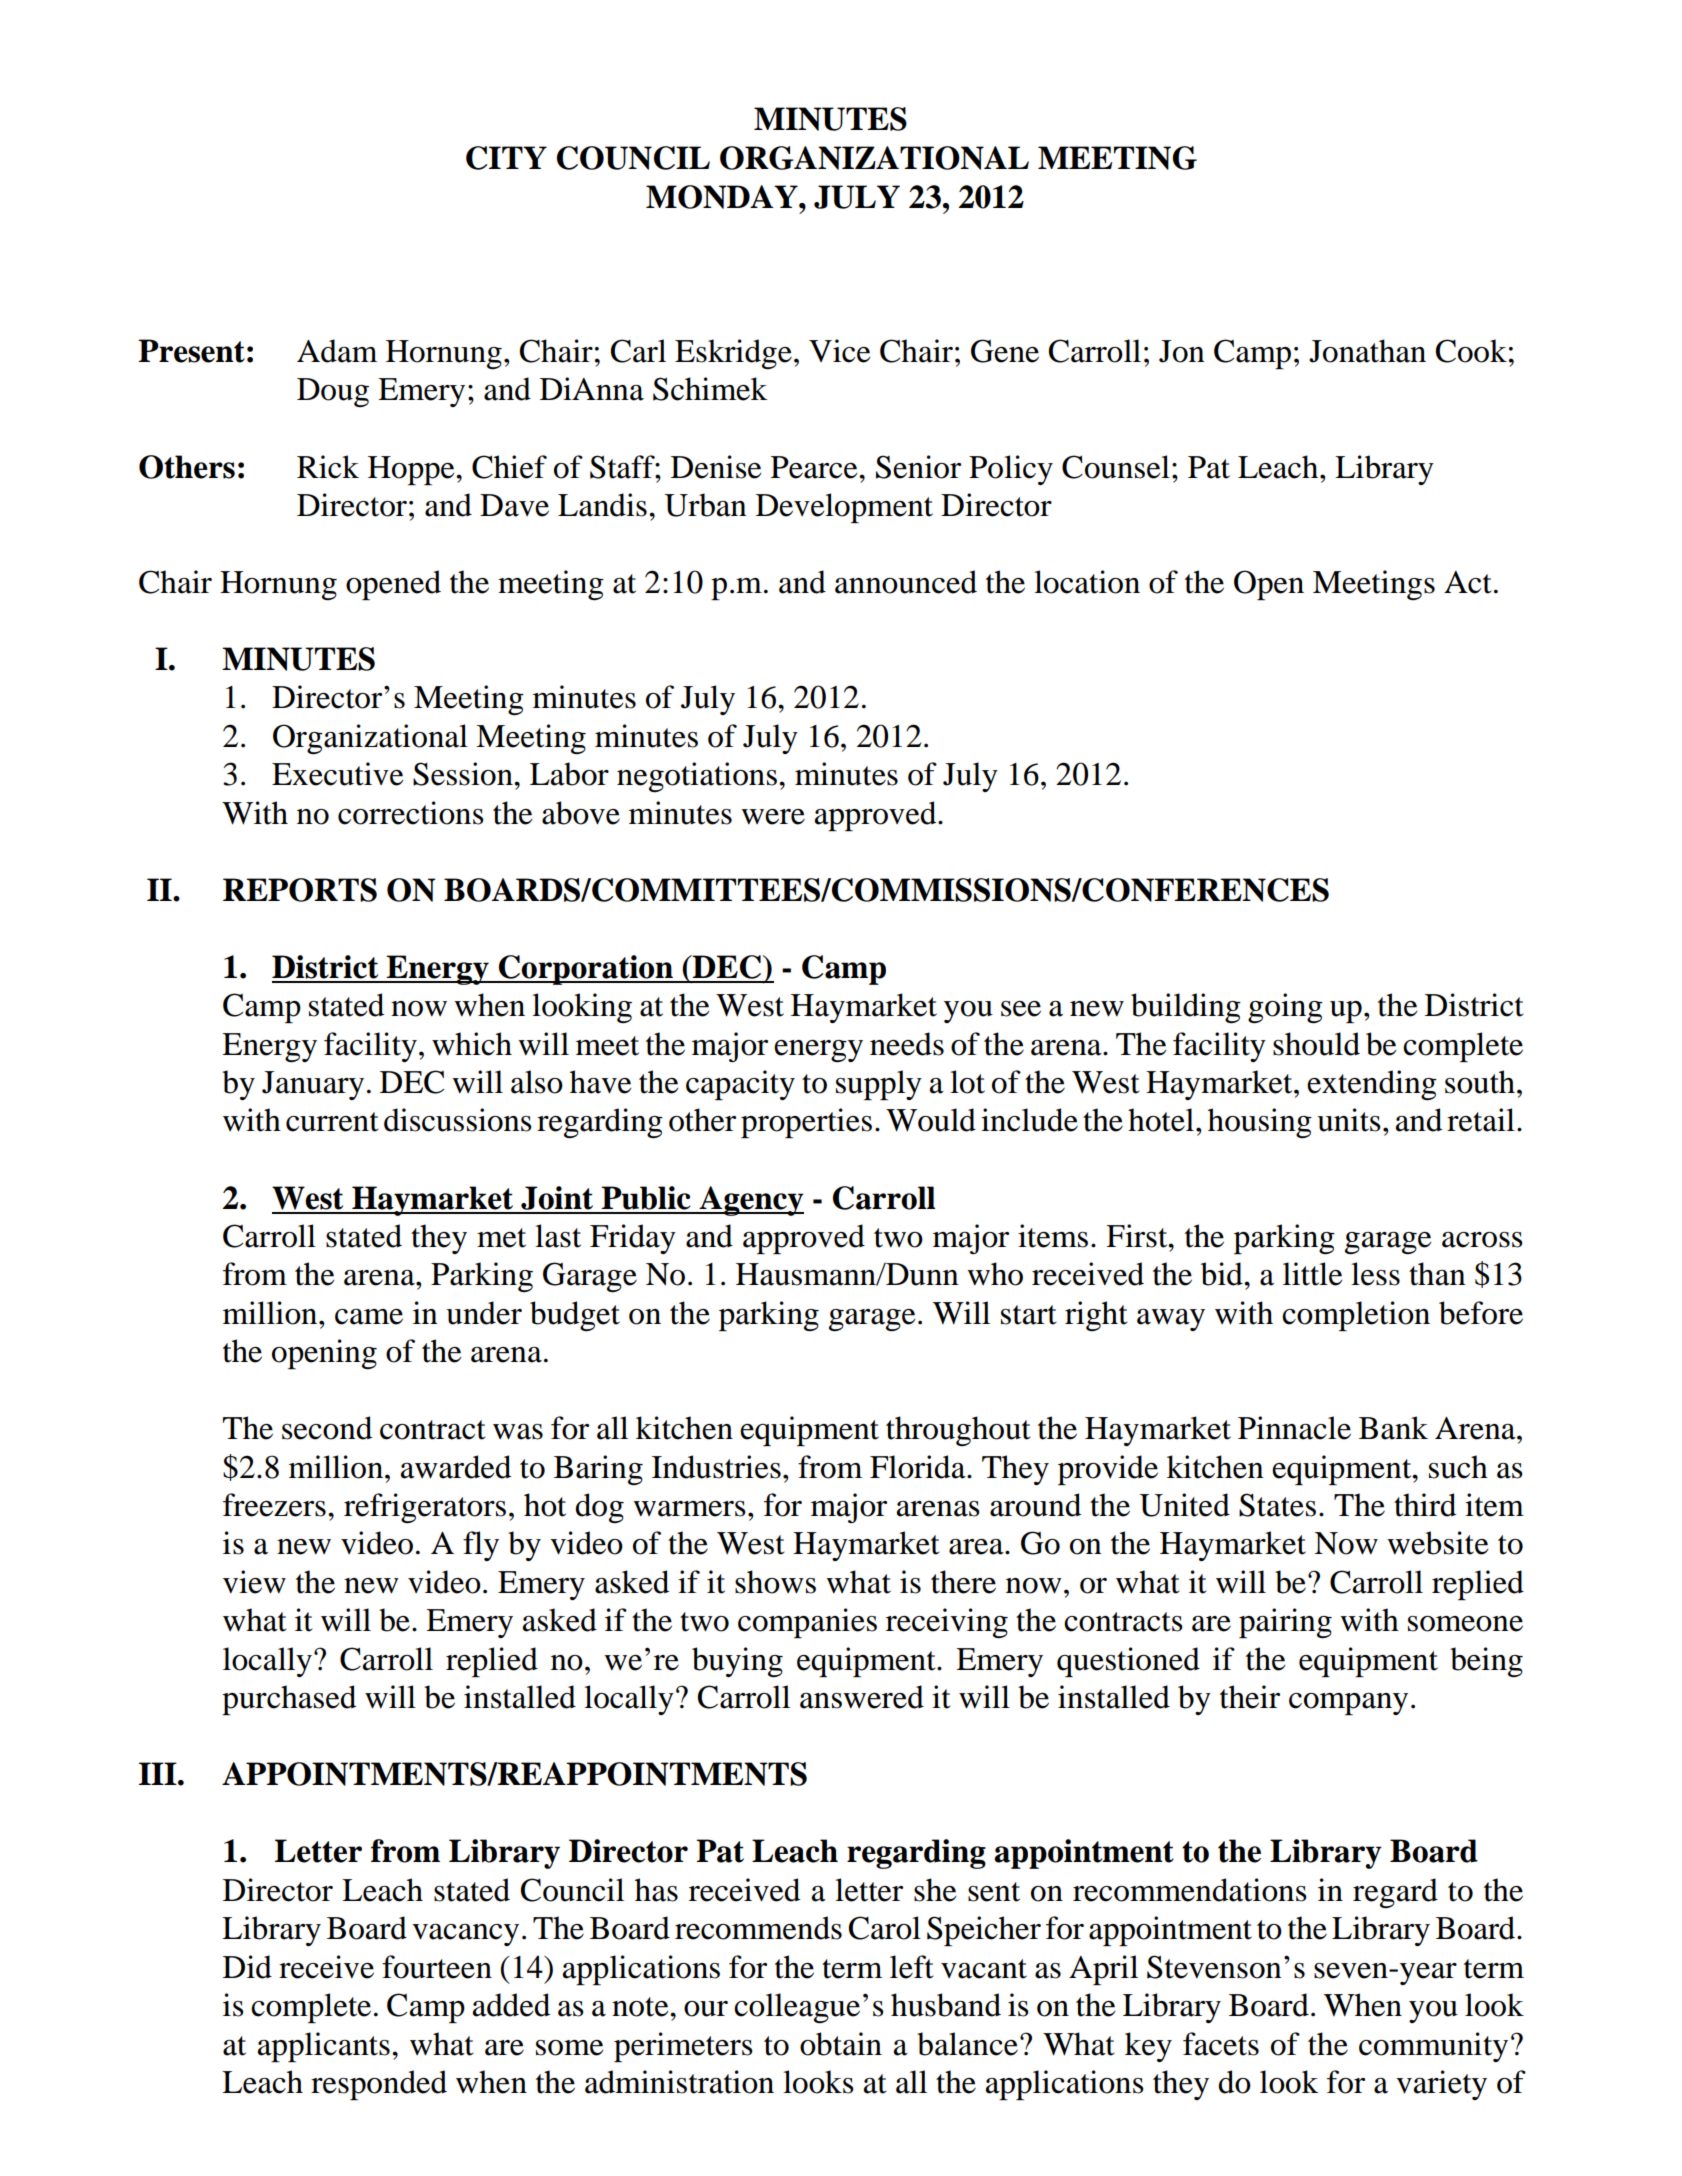 Image resolution: width=1682 pixels, height=2176 pixels. Describe the element at coordinates (775, 1582) in the page. I see `shows` at that location.
